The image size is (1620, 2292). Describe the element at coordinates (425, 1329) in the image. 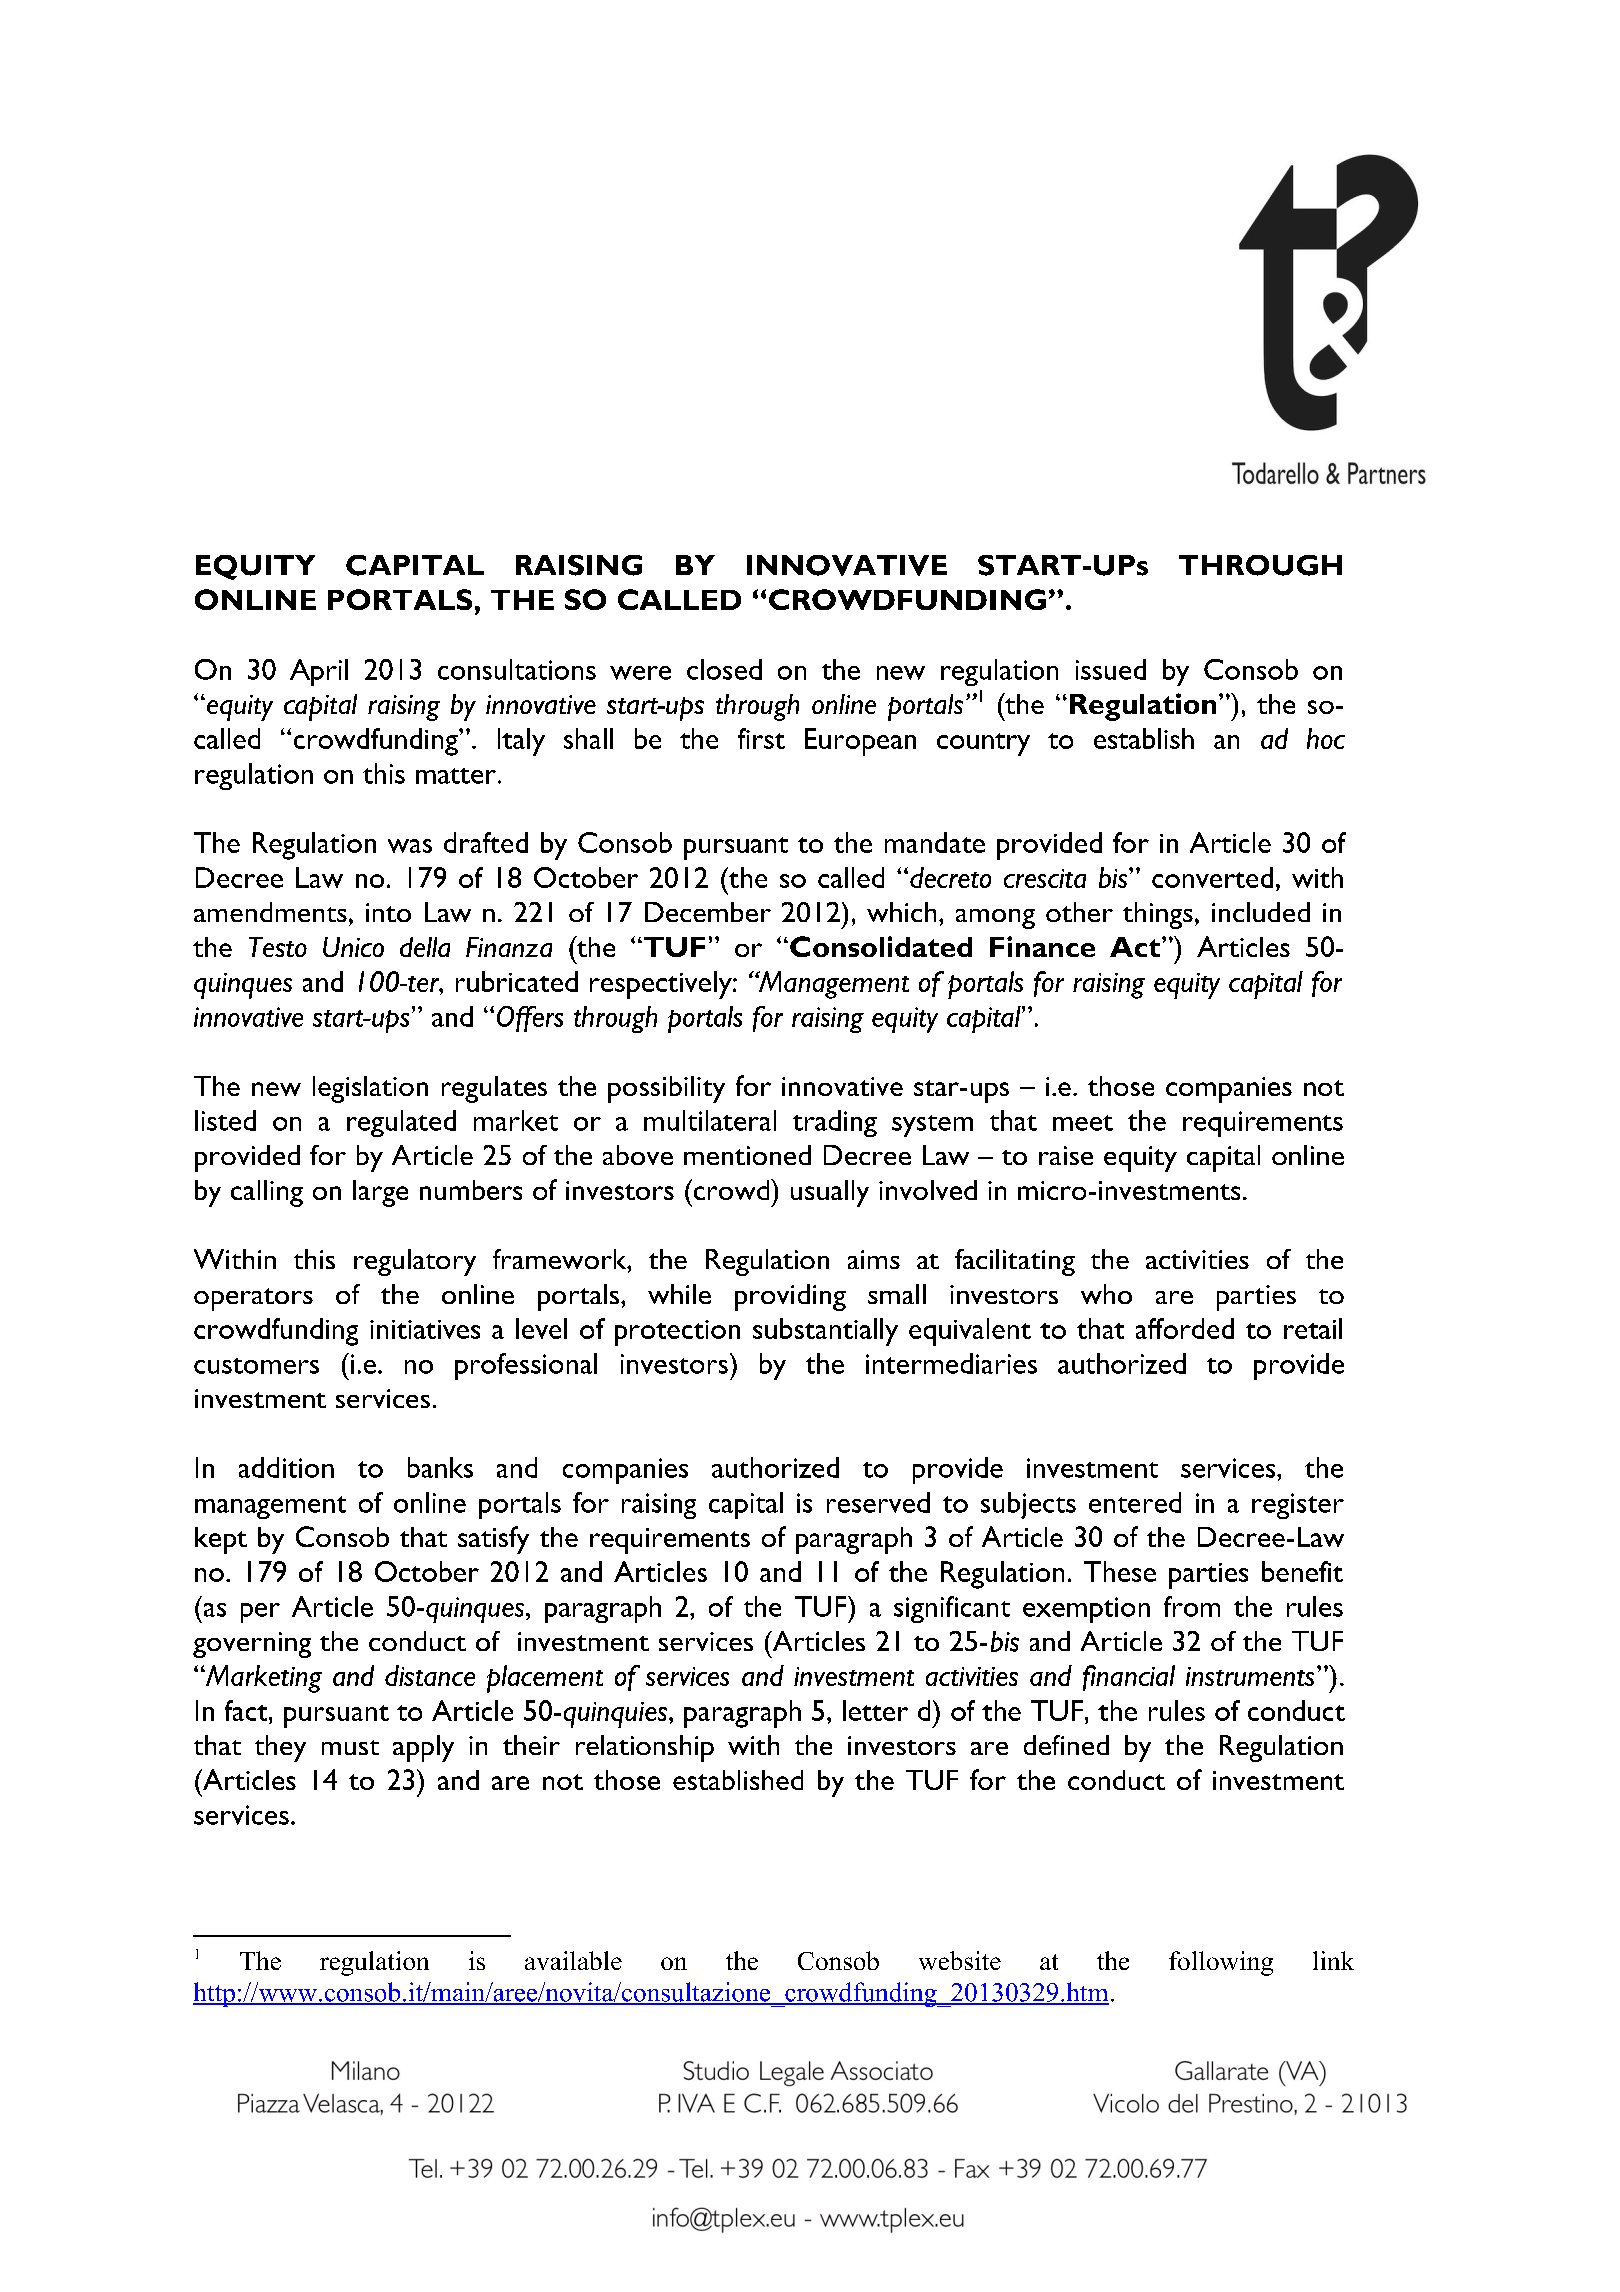

I see `initiatives` at that location.
